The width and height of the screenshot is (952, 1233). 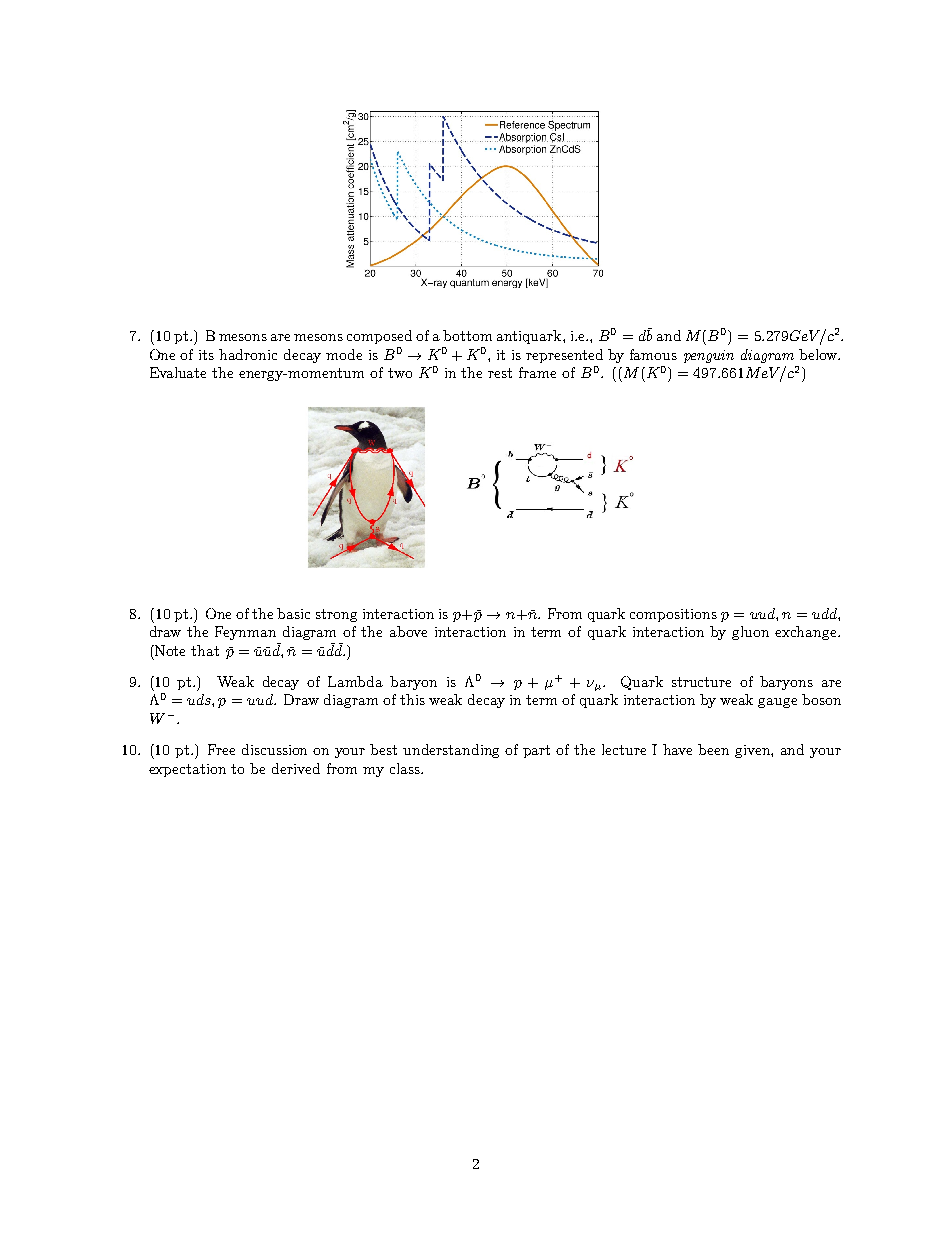 What do you see at coordinates (408, 631) in the screenshot?
I see `above` at bounding box center [408, 631].
